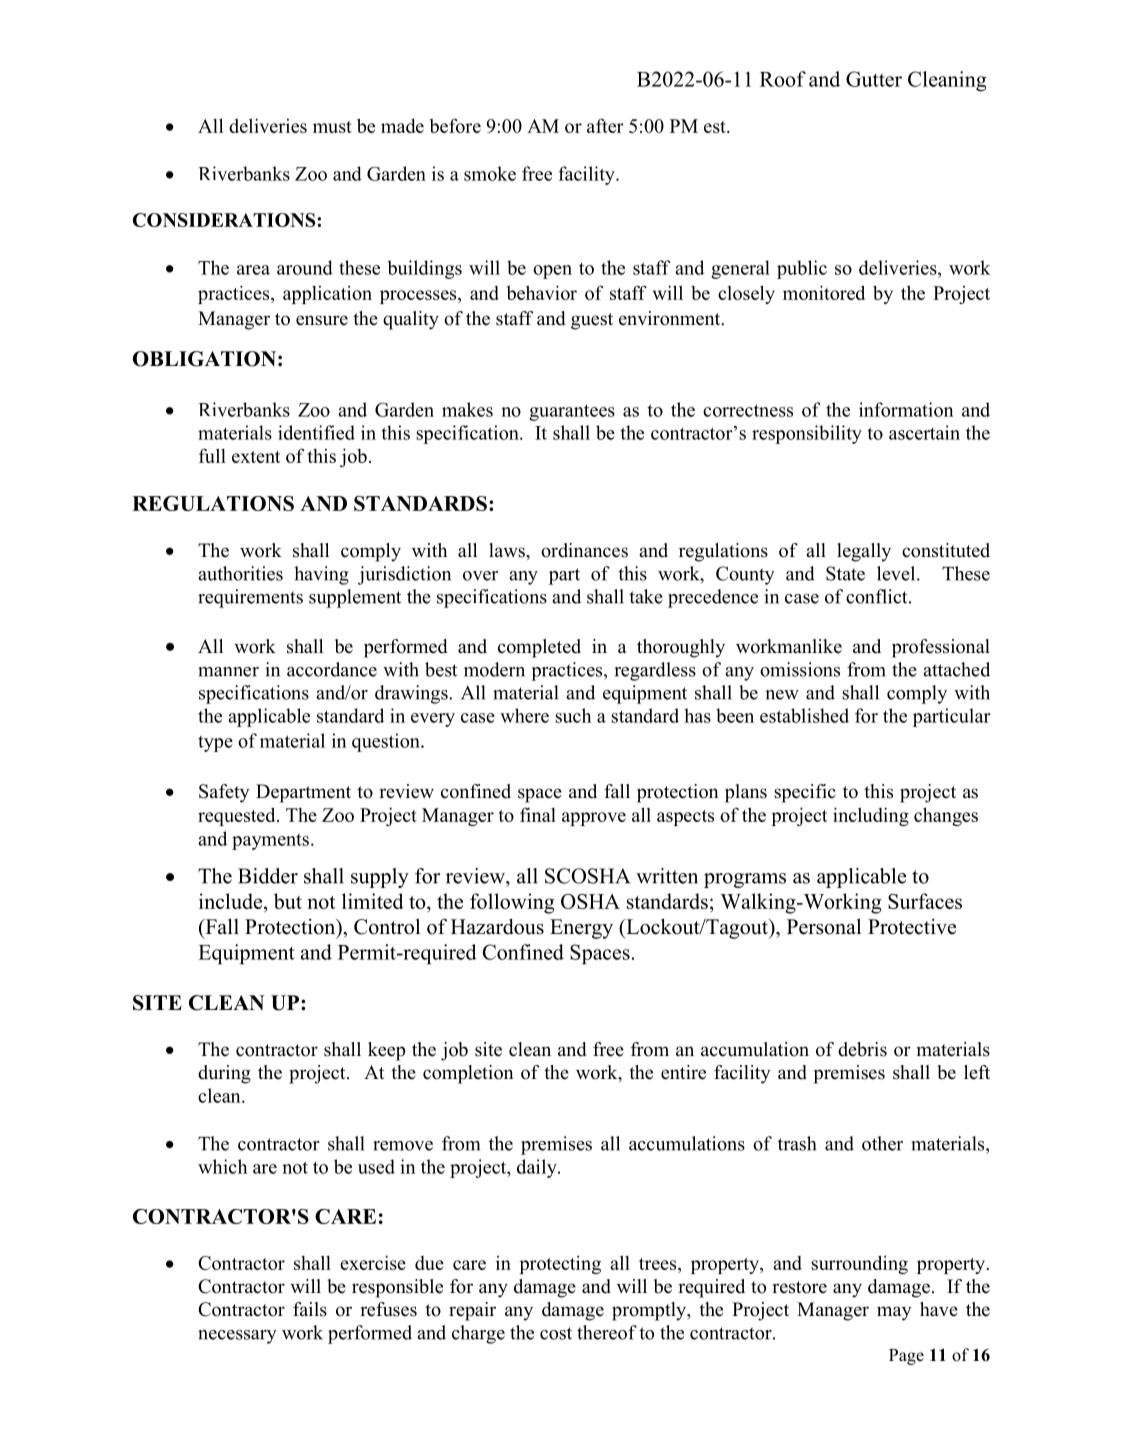 Image resolution: width=1122 pixels, height=1452 pixels. I want to click on after, so click(605, 125).
